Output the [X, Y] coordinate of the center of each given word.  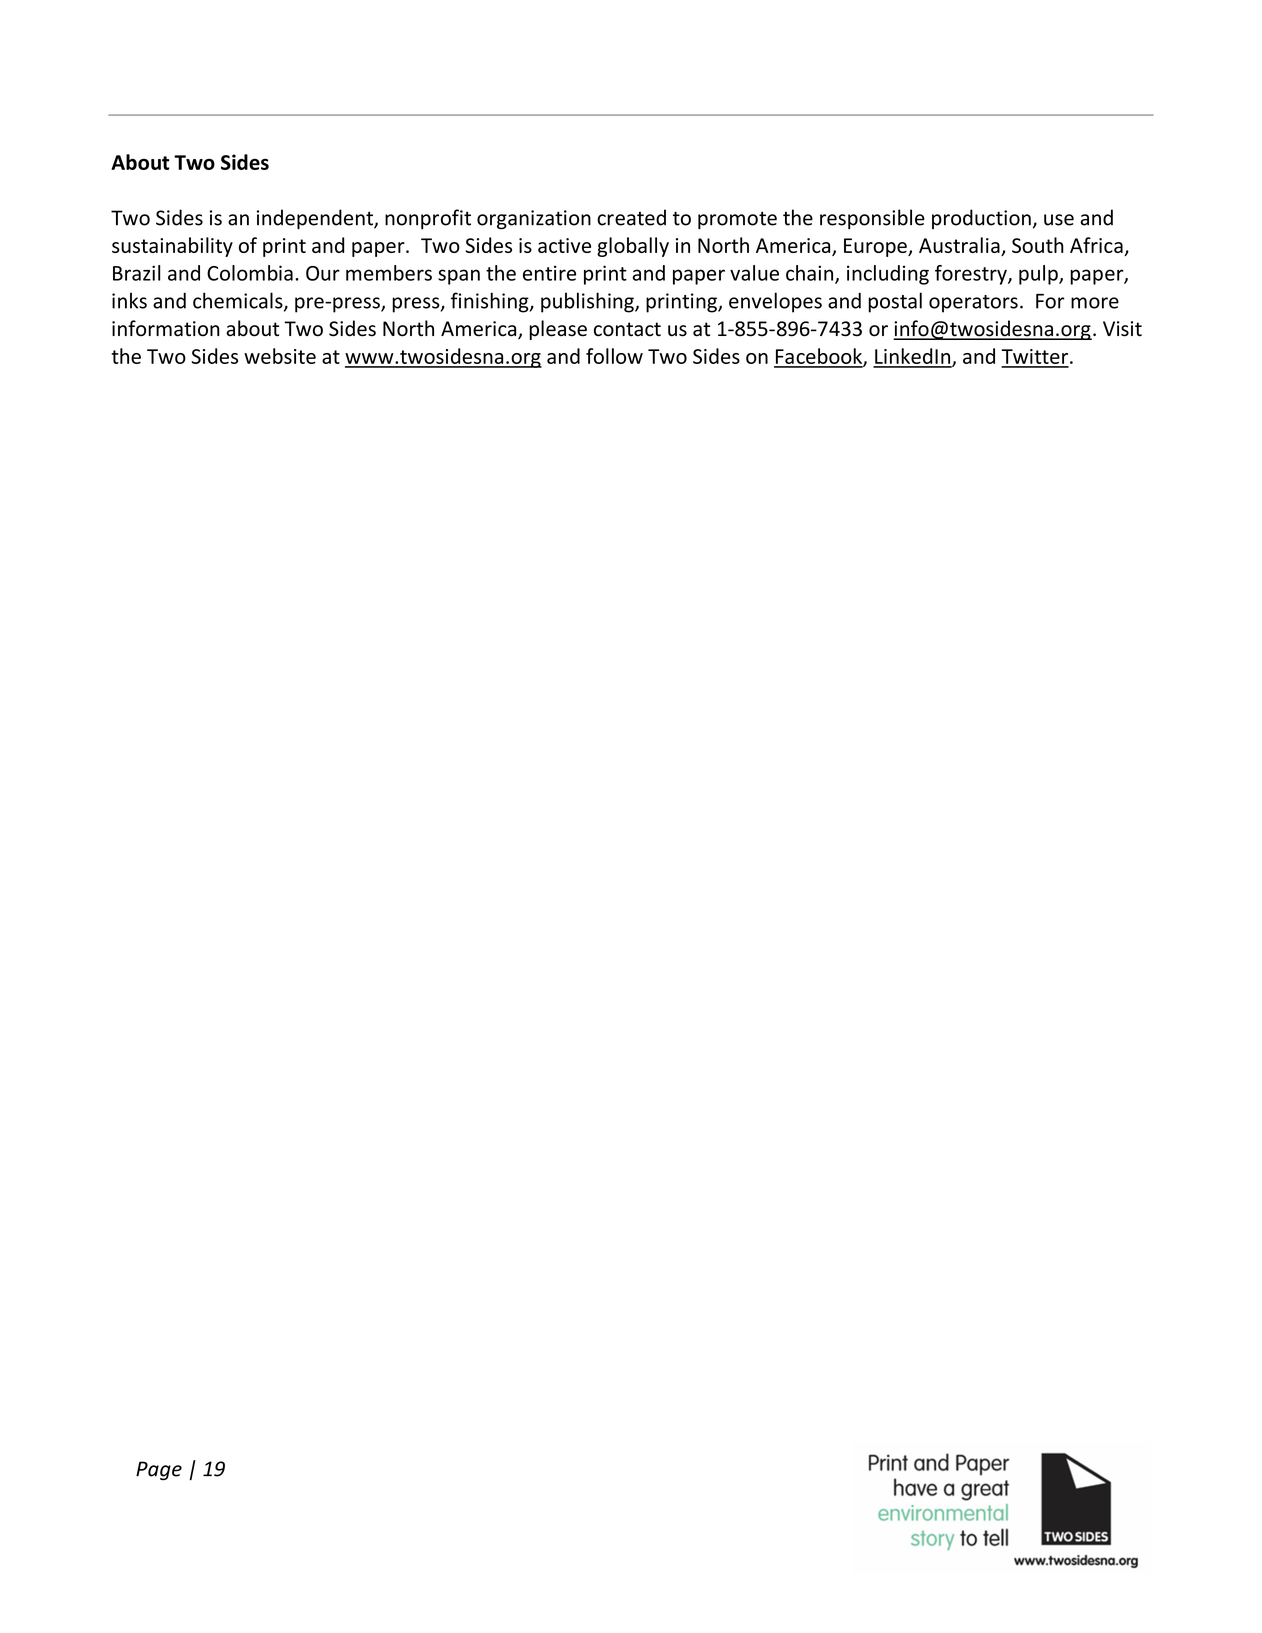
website [280, 356]
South [1038, 245]
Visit [1122, 329]
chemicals [239, 301]
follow [614, 356]
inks [129, 300]
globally [633, 247]
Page [159, 1471]
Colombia [250, 273]
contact [627, 329]
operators [973, 304]
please [558, 330]
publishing [588, 302]
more [1095, 303]
